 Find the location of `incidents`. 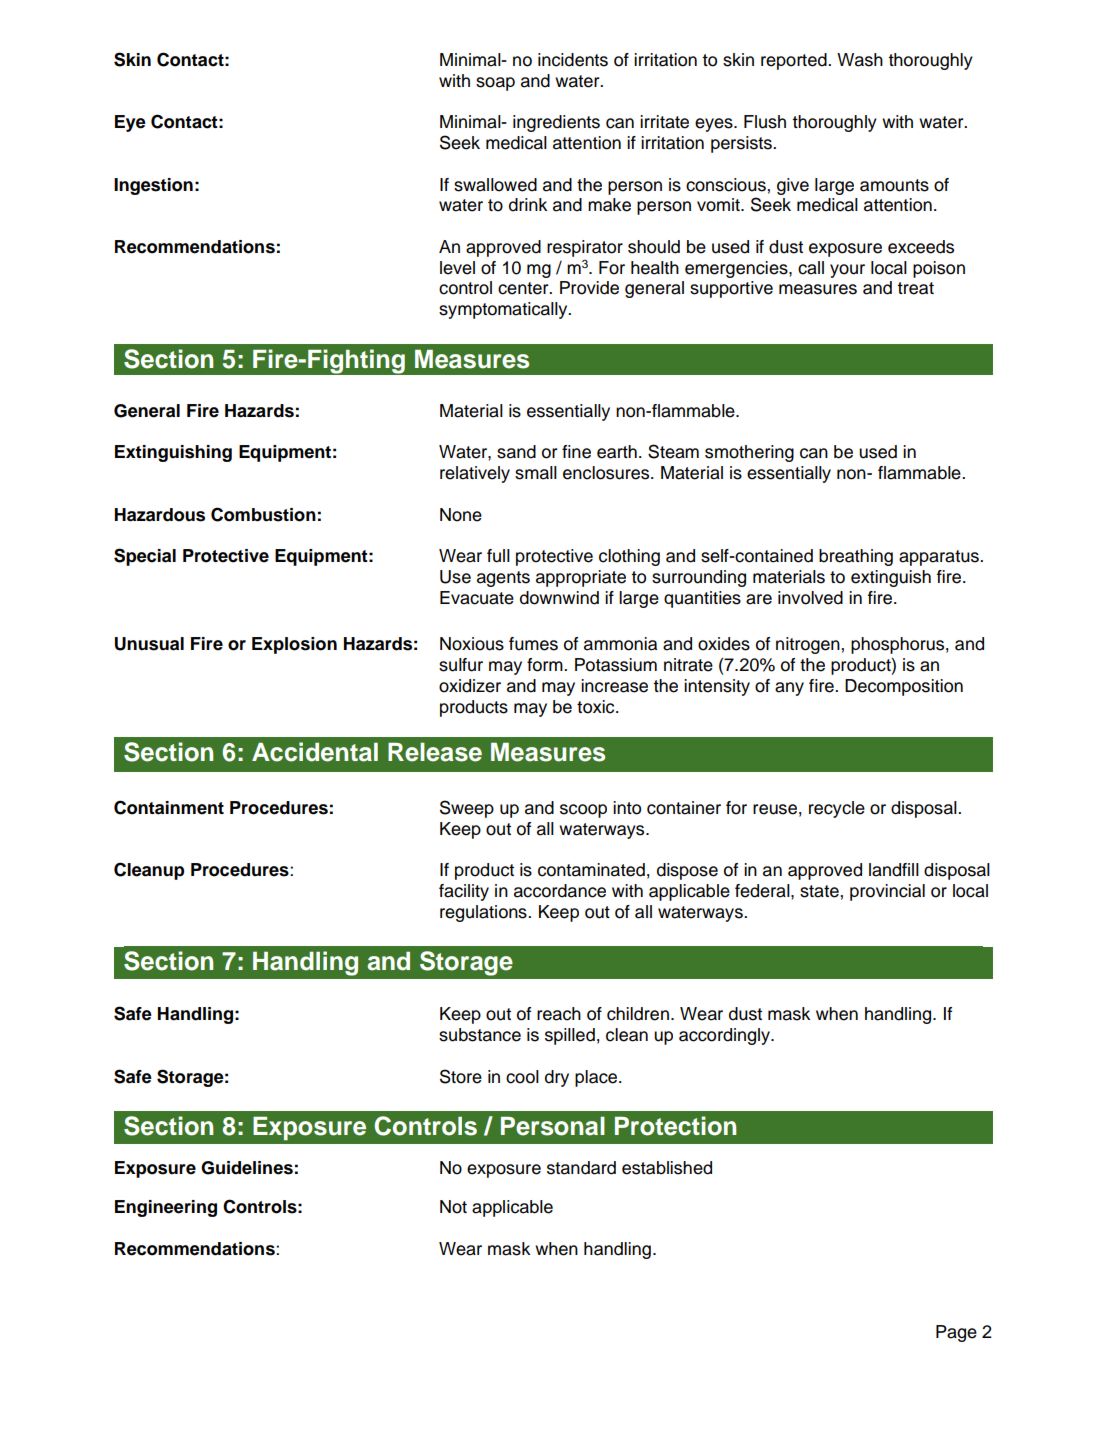

incidents is located at coordinates (573, 60).
